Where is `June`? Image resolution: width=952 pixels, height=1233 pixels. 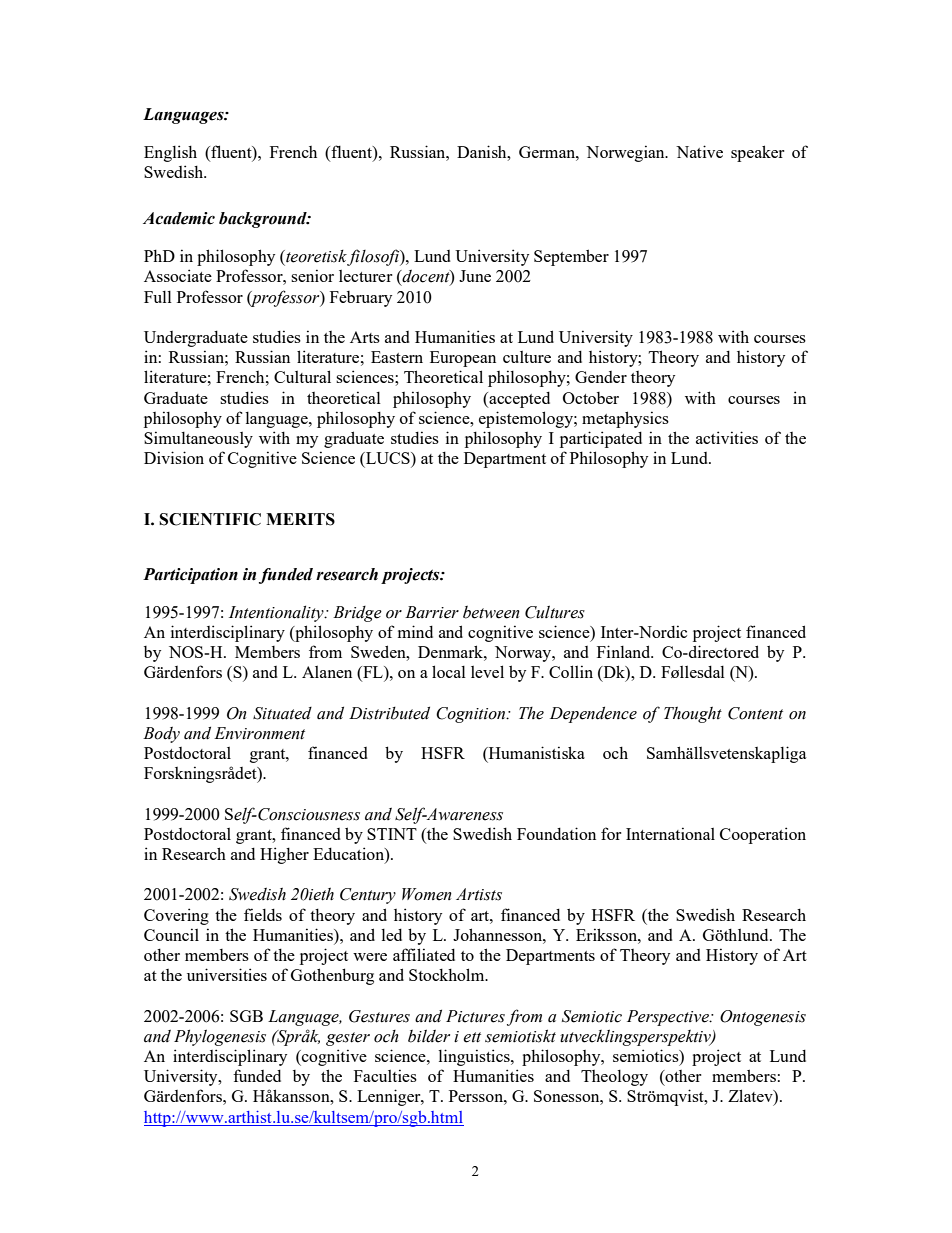
June is located at coordinates (475, 276).
